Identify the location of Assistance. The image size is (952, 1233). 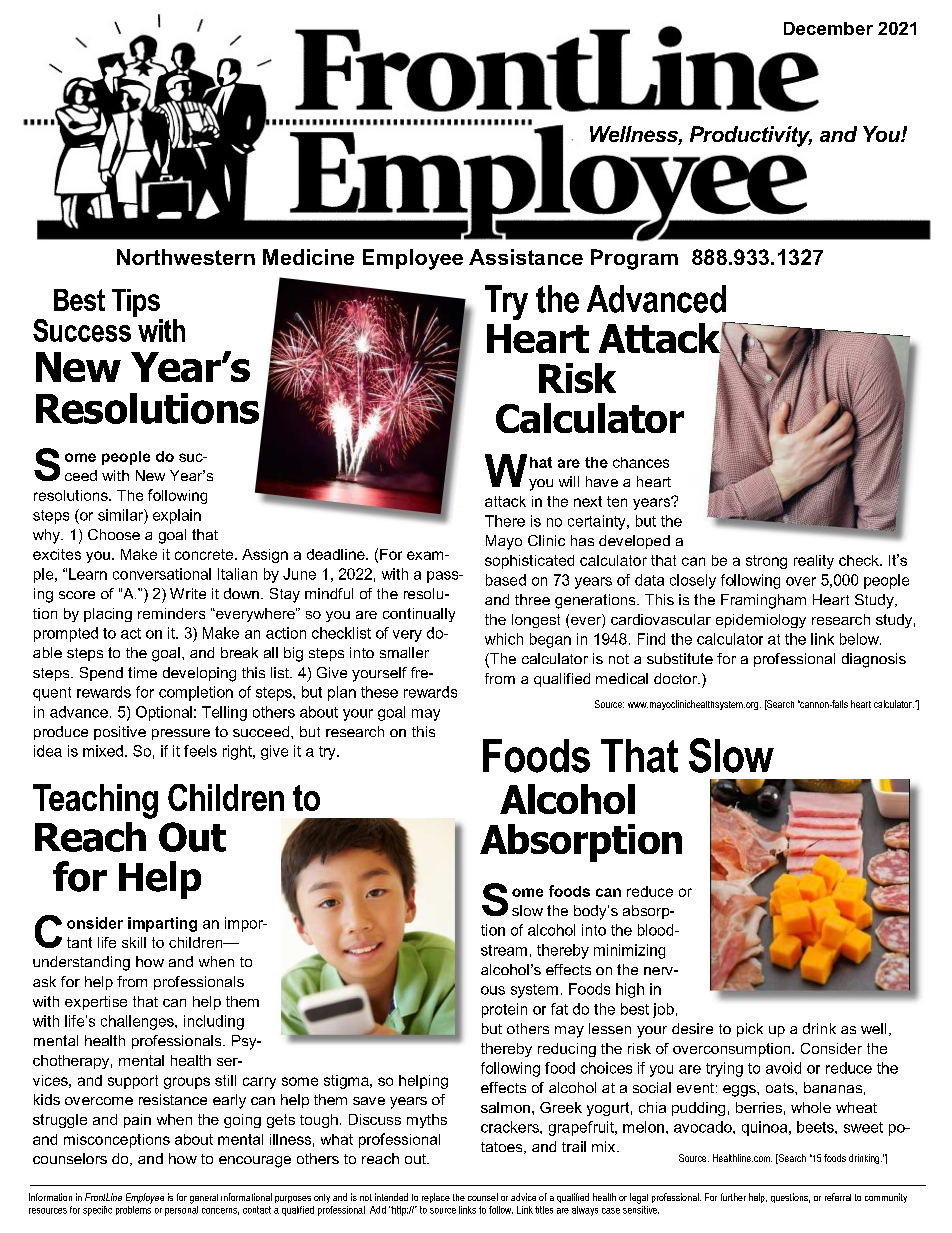
(526, 257).
